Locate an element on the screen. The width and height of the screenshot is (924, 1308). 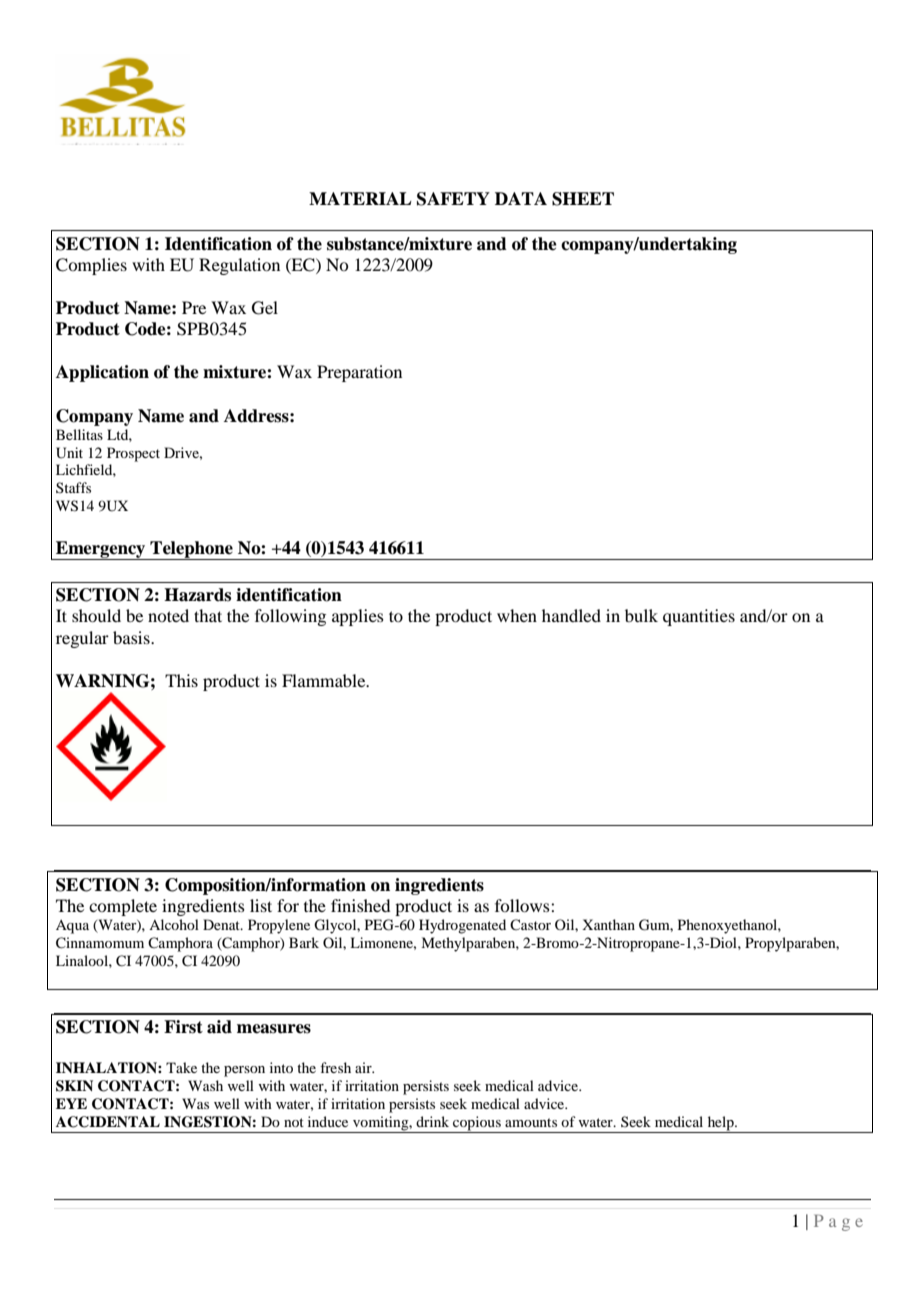
Alcohol is located at coordinates (174, 924).
